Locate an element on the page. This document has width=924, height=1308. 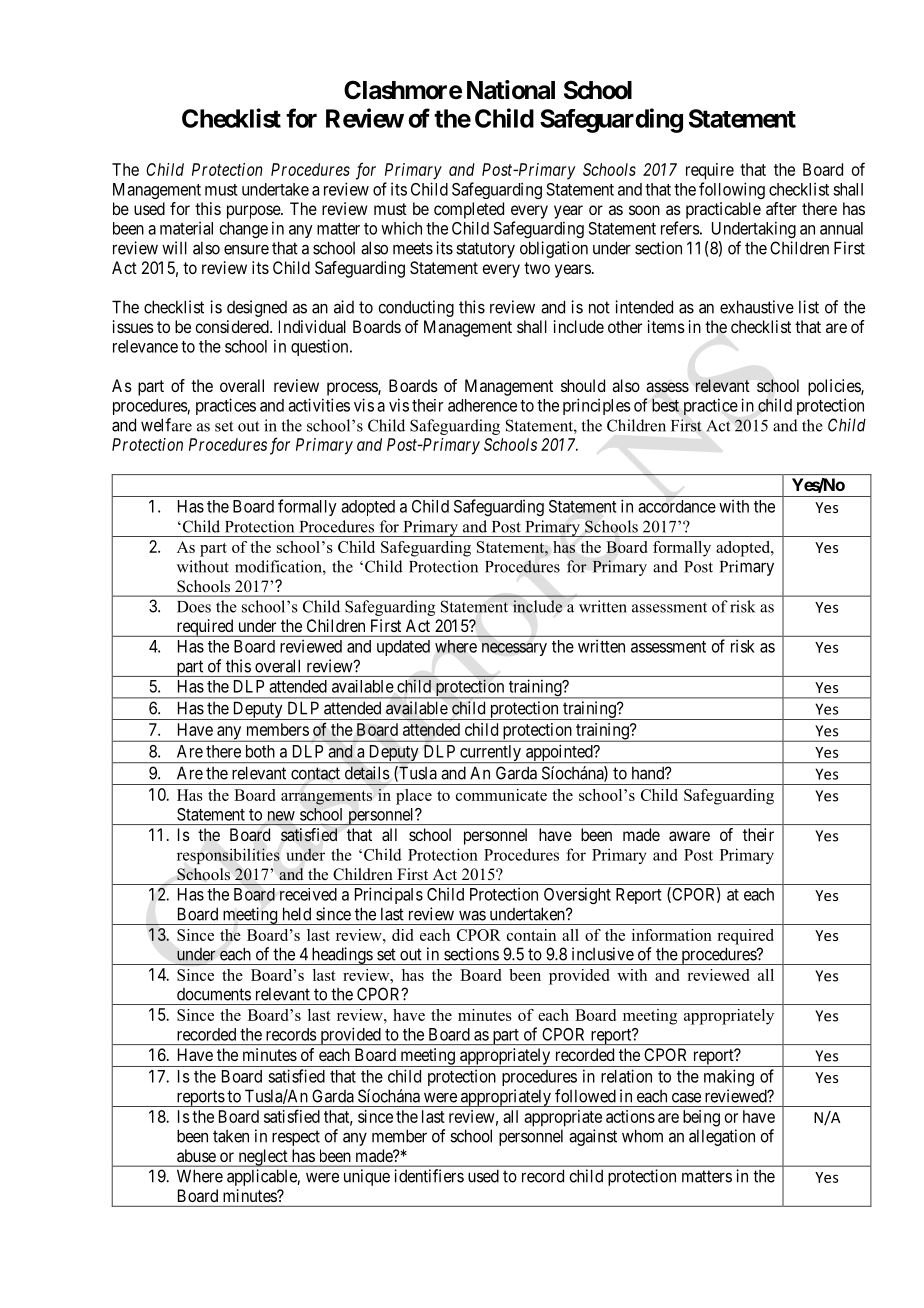
identifiers is located at coordinates (429, 1176).
